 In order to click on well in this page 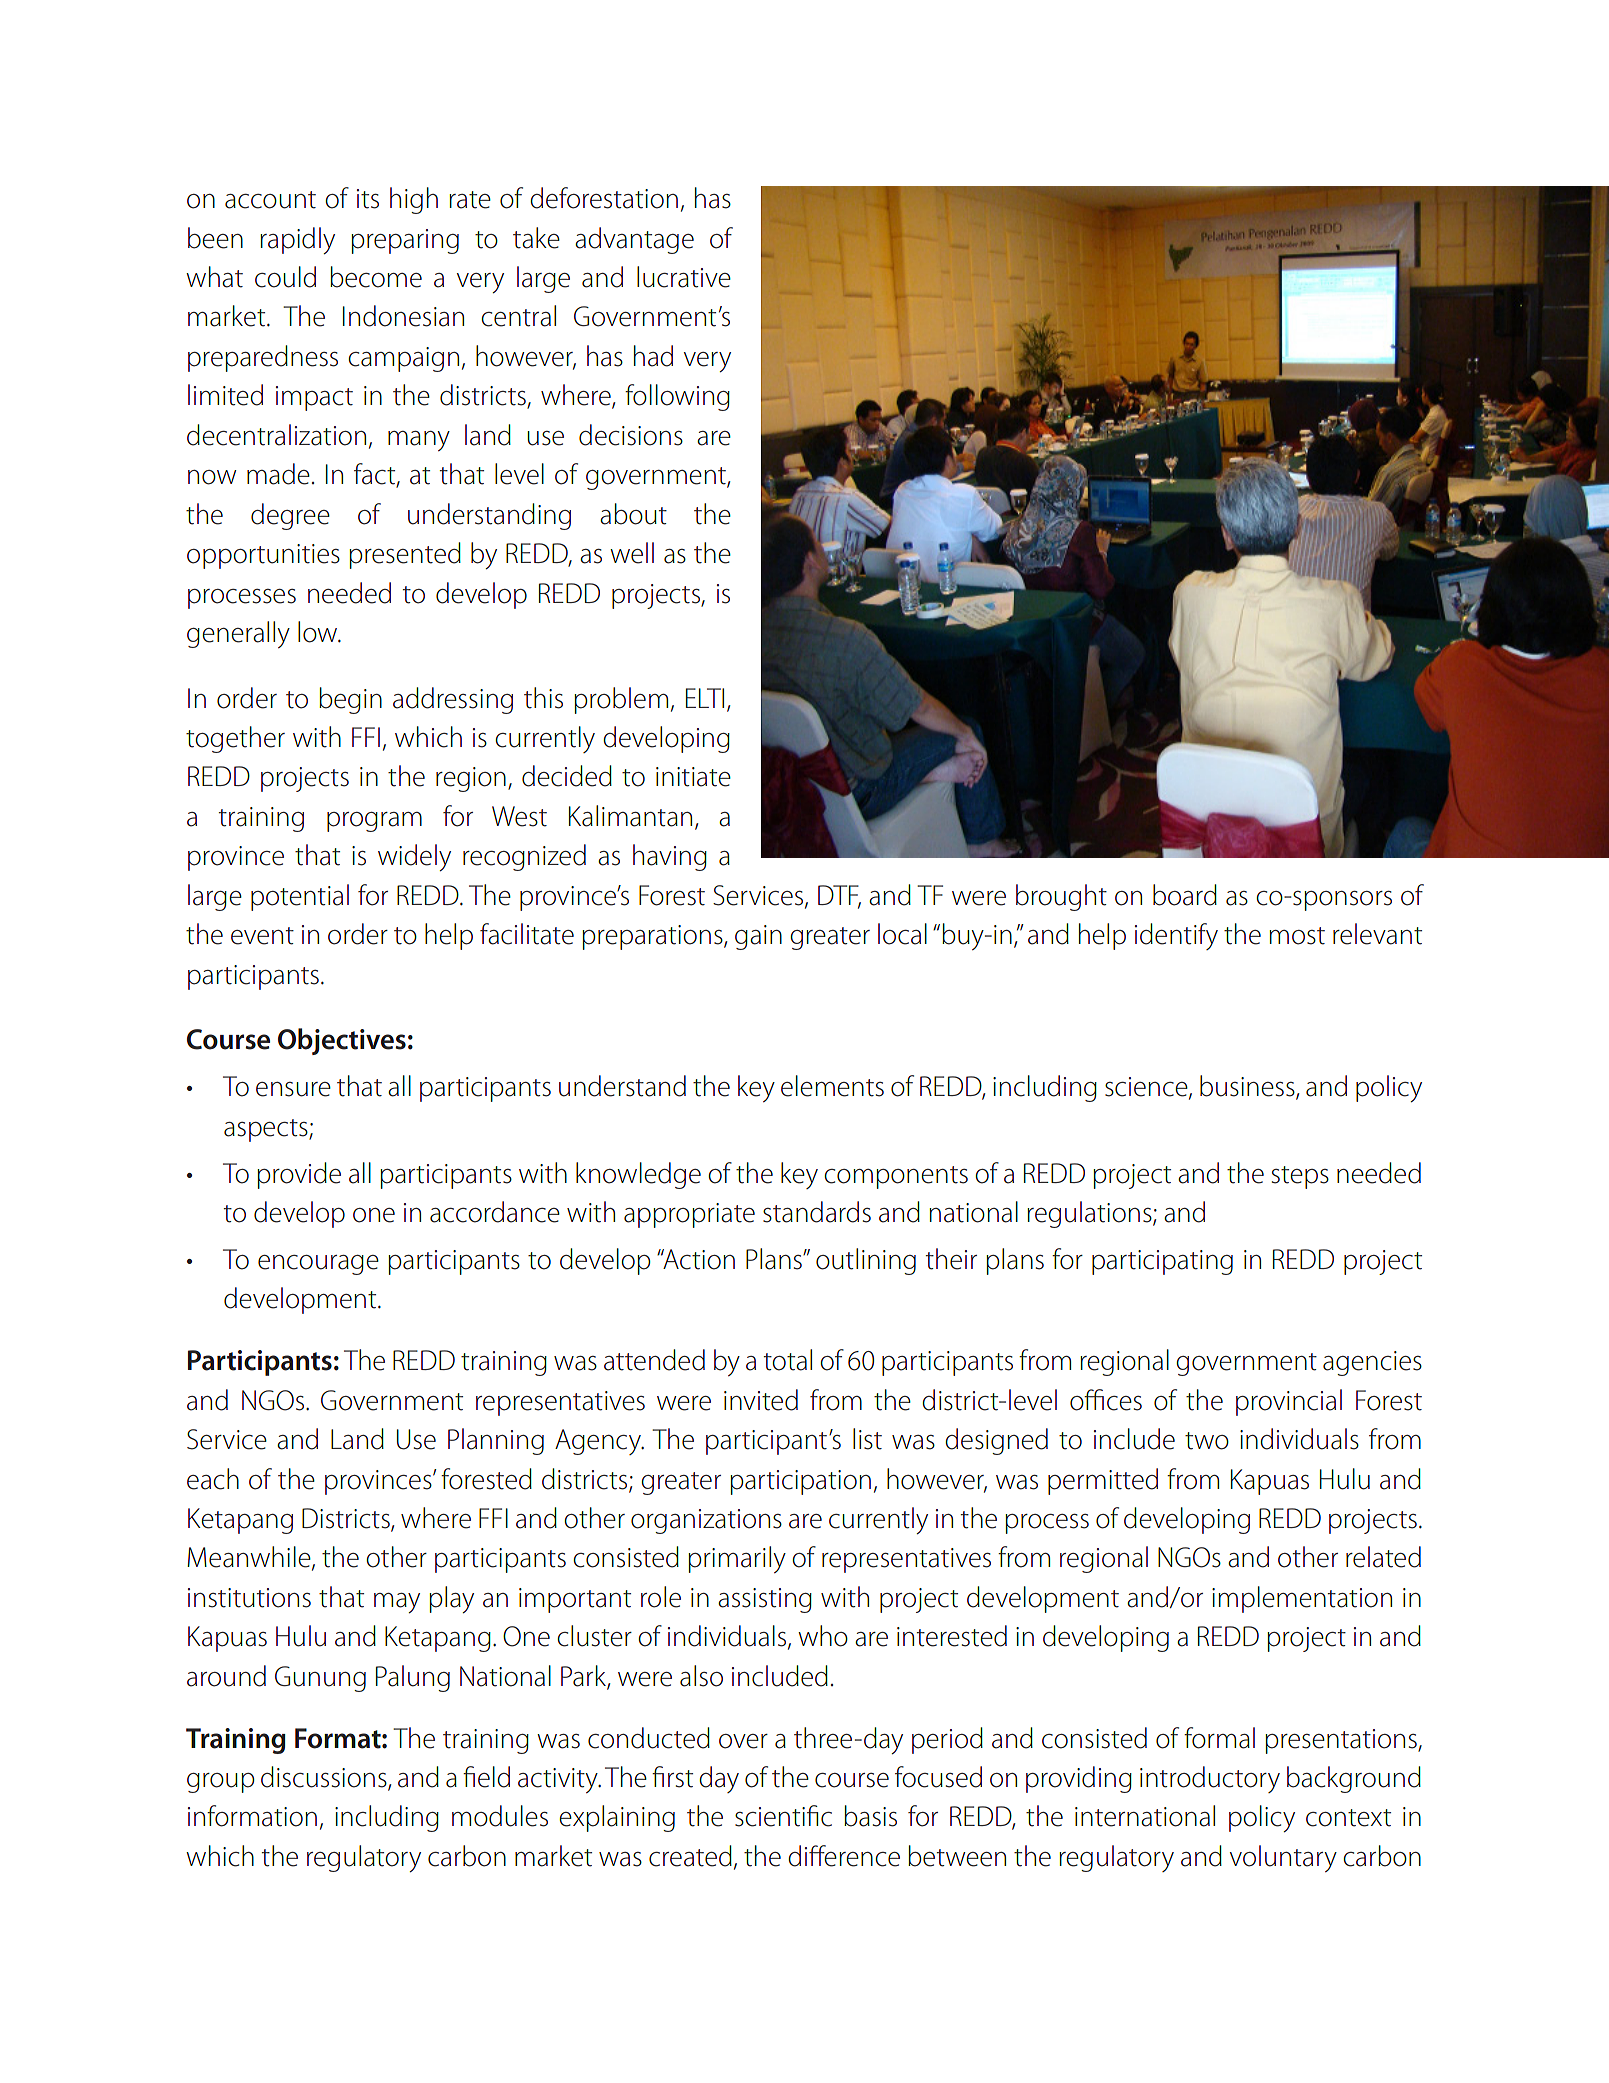, I will do `click(632, 553)`.
